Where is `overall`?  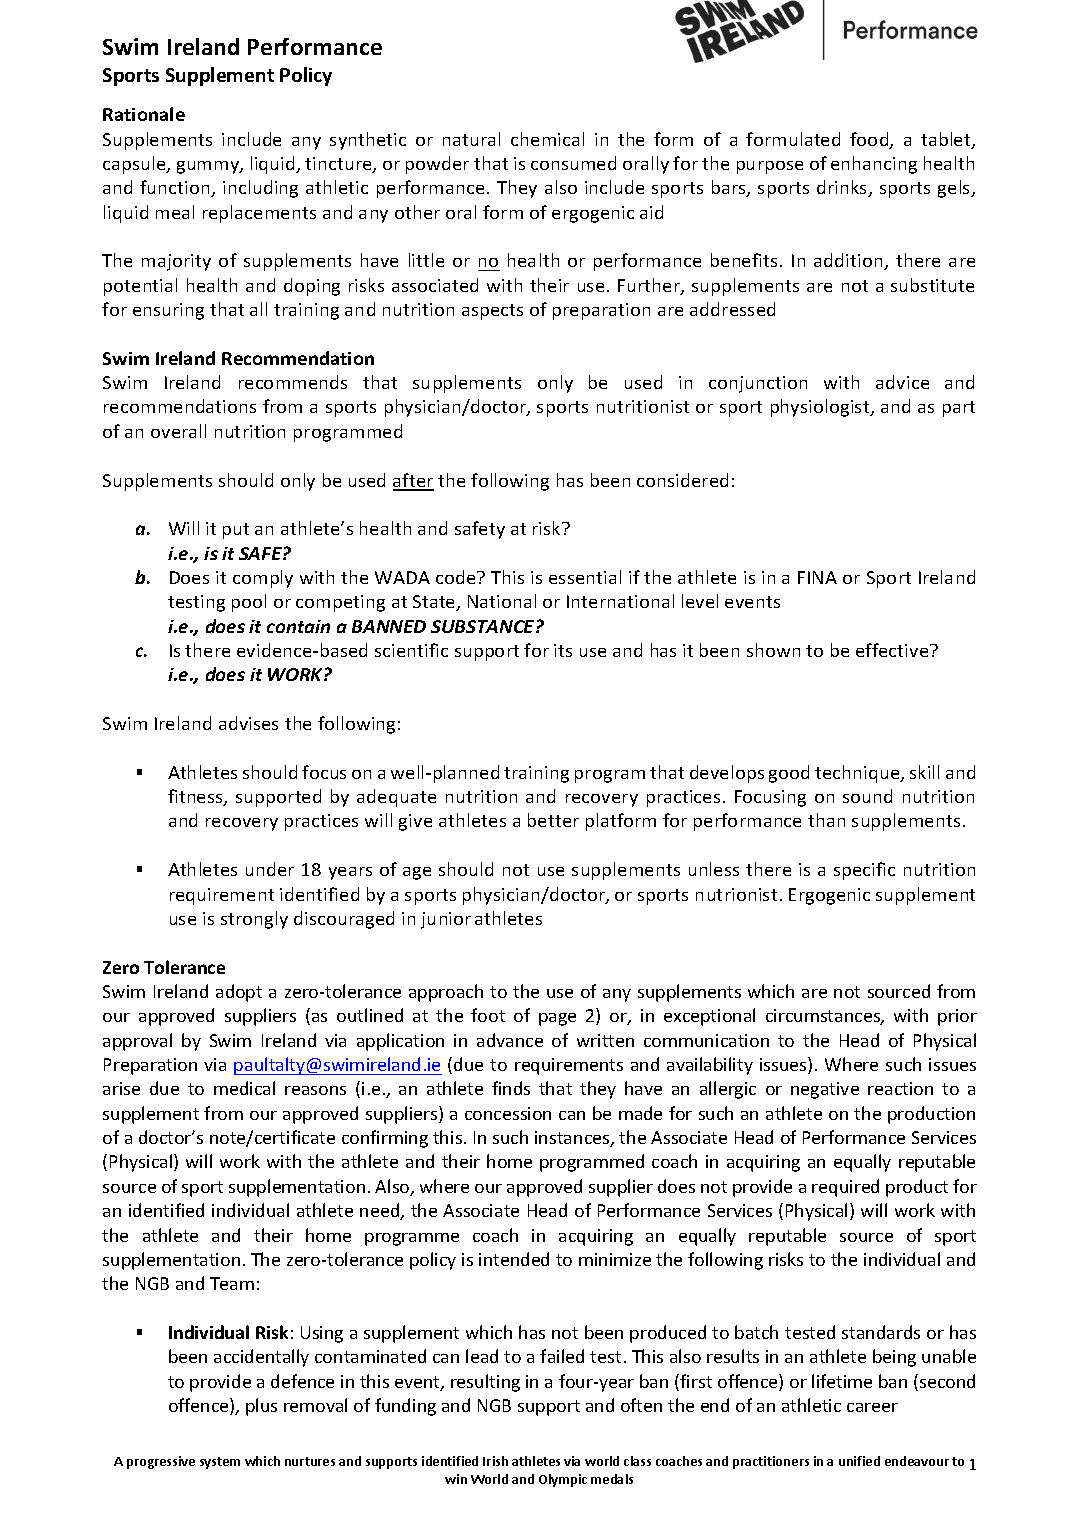
overall is located at coordinates (178, 431).
